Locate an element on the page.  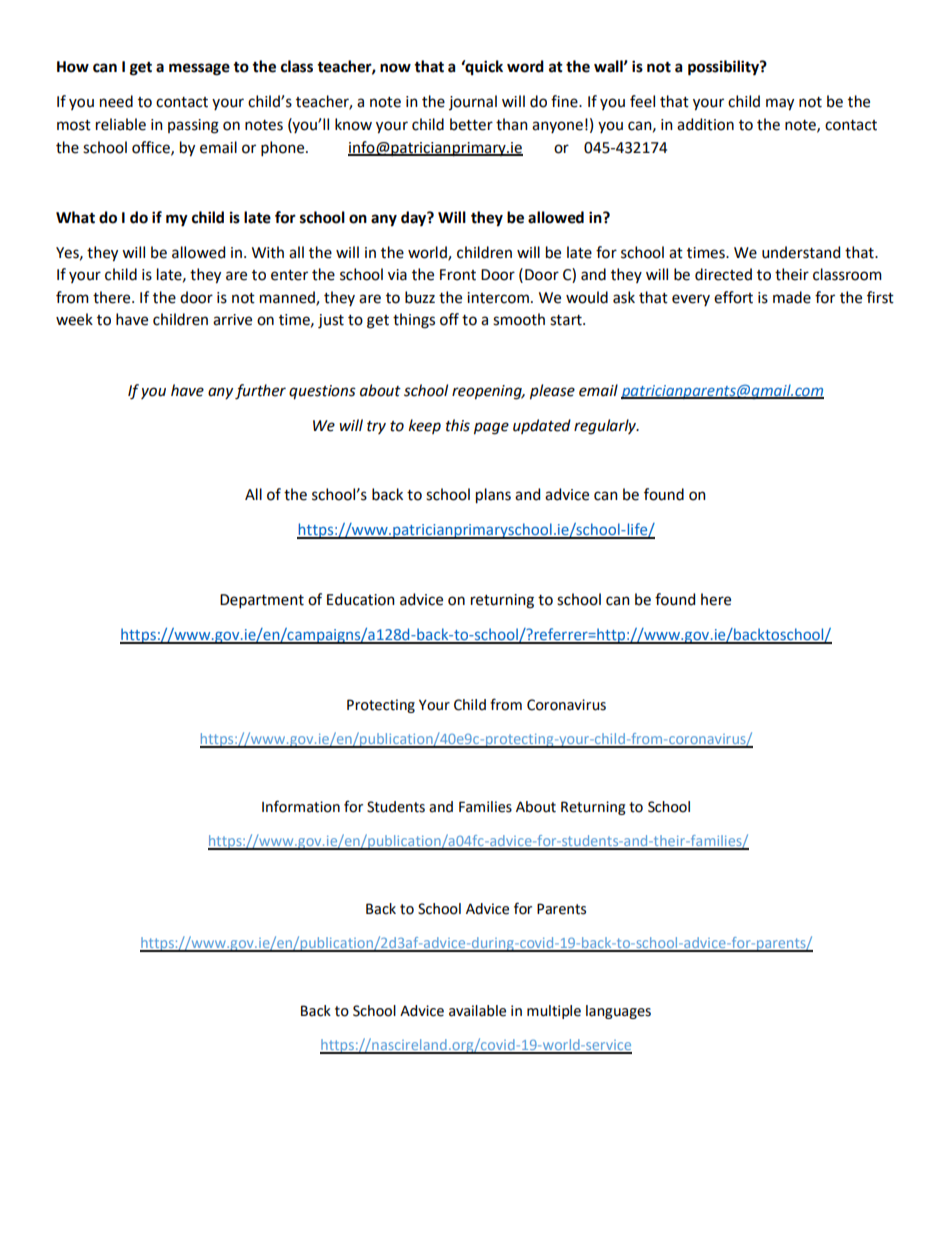
plans is located at coordinates (493, 496).
